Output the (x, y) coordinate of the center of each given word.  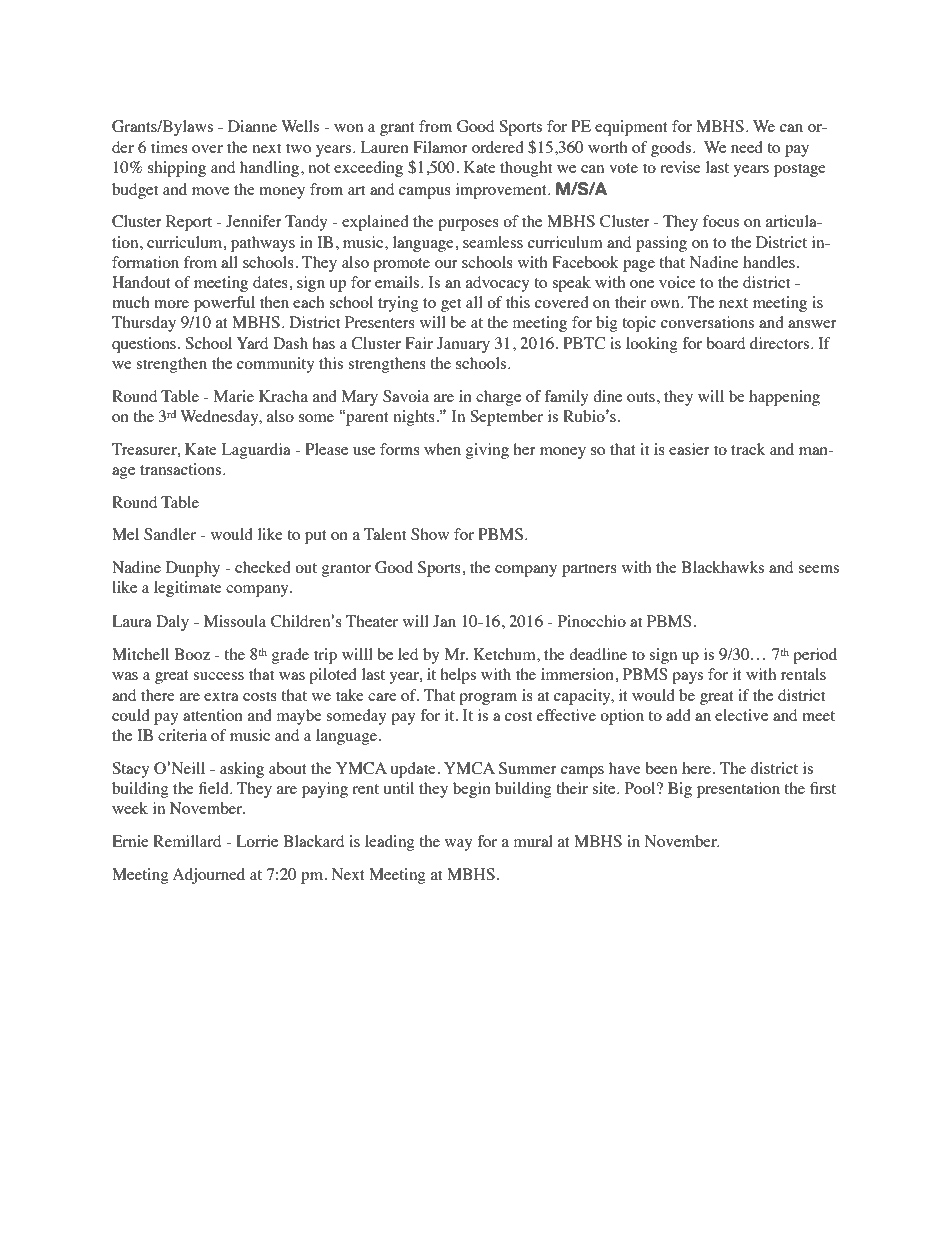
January (463, 345)
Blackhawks (722, 567)
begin (472, 790)
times (169, 147)
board (725, 343)
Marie (234, 396)
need (747, 147)
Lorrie (257, 841)
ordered (498, 147)
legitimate (188, 589)
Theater (372, 621)
